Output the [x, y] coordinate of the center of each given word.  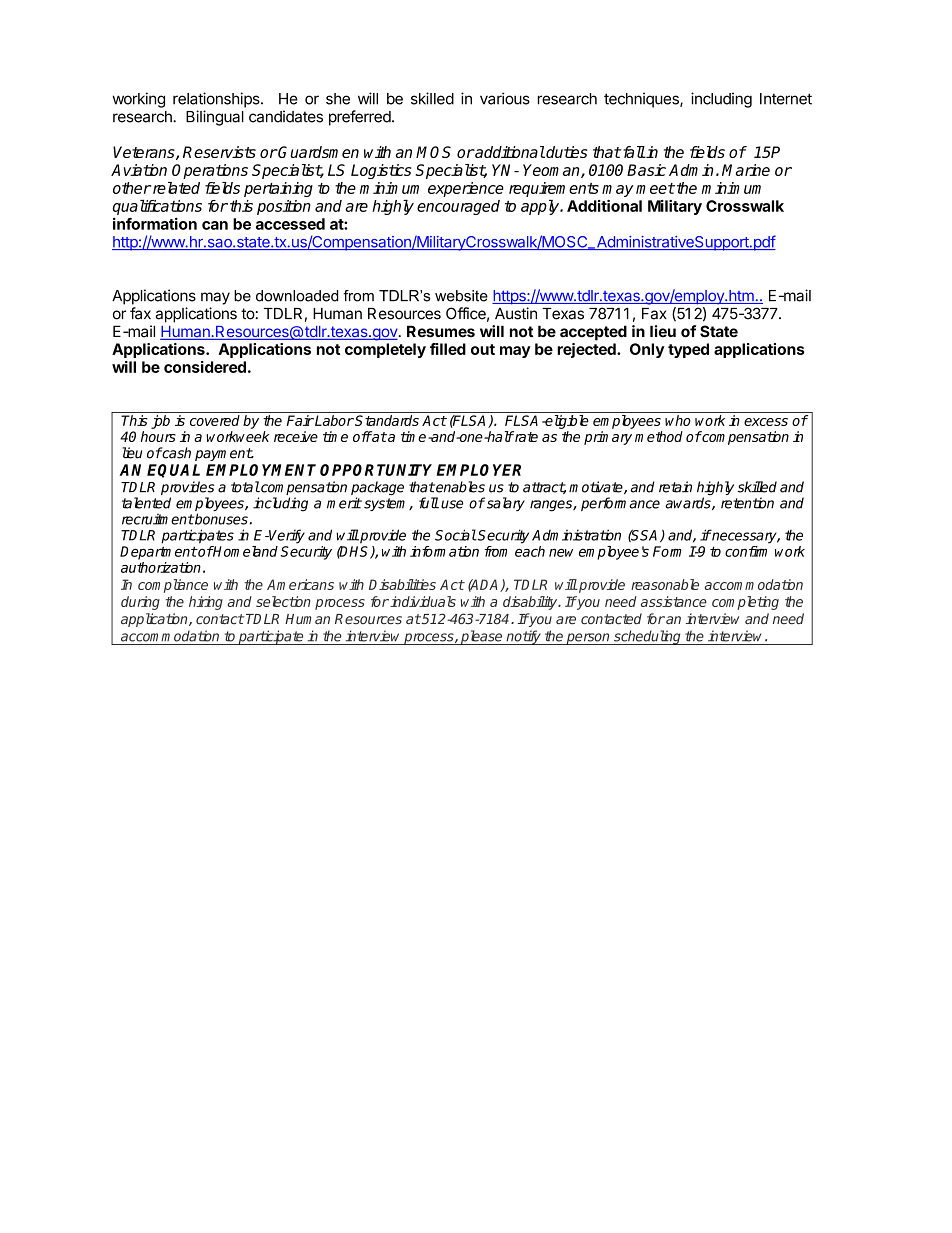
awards [689, 503]
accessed [290, 224]
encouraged [458, 207]
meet [655, 188]
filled [448, 349]
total [245, 487]
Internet [786, 99]
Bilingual [215, 118]
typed [688, 350]
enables [459, 487]
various [505, 98]
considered [205, 367]
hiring [206, 603]
